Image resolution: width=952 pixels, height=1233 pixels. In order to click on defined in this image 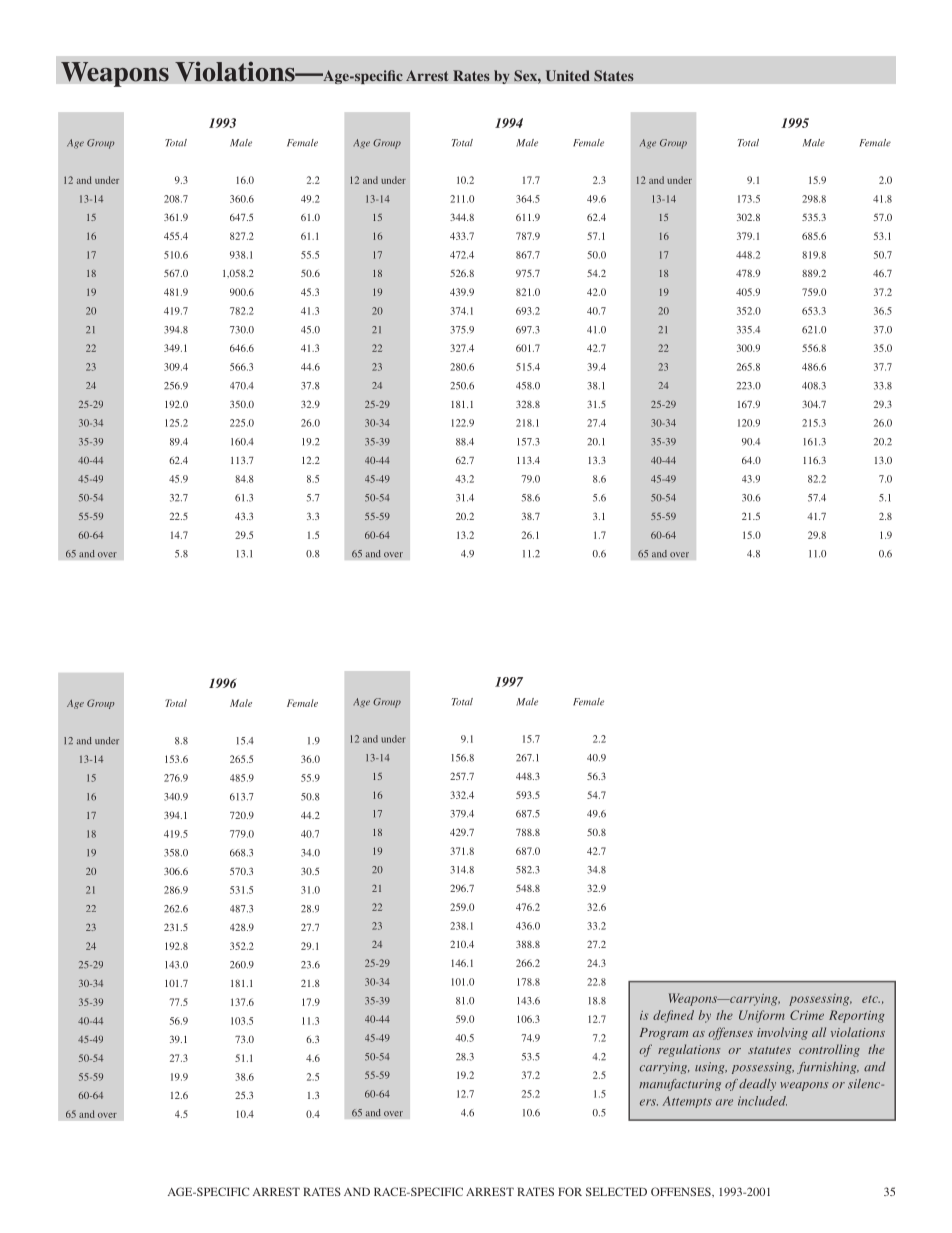, I will do `click(673, 1016)`.
